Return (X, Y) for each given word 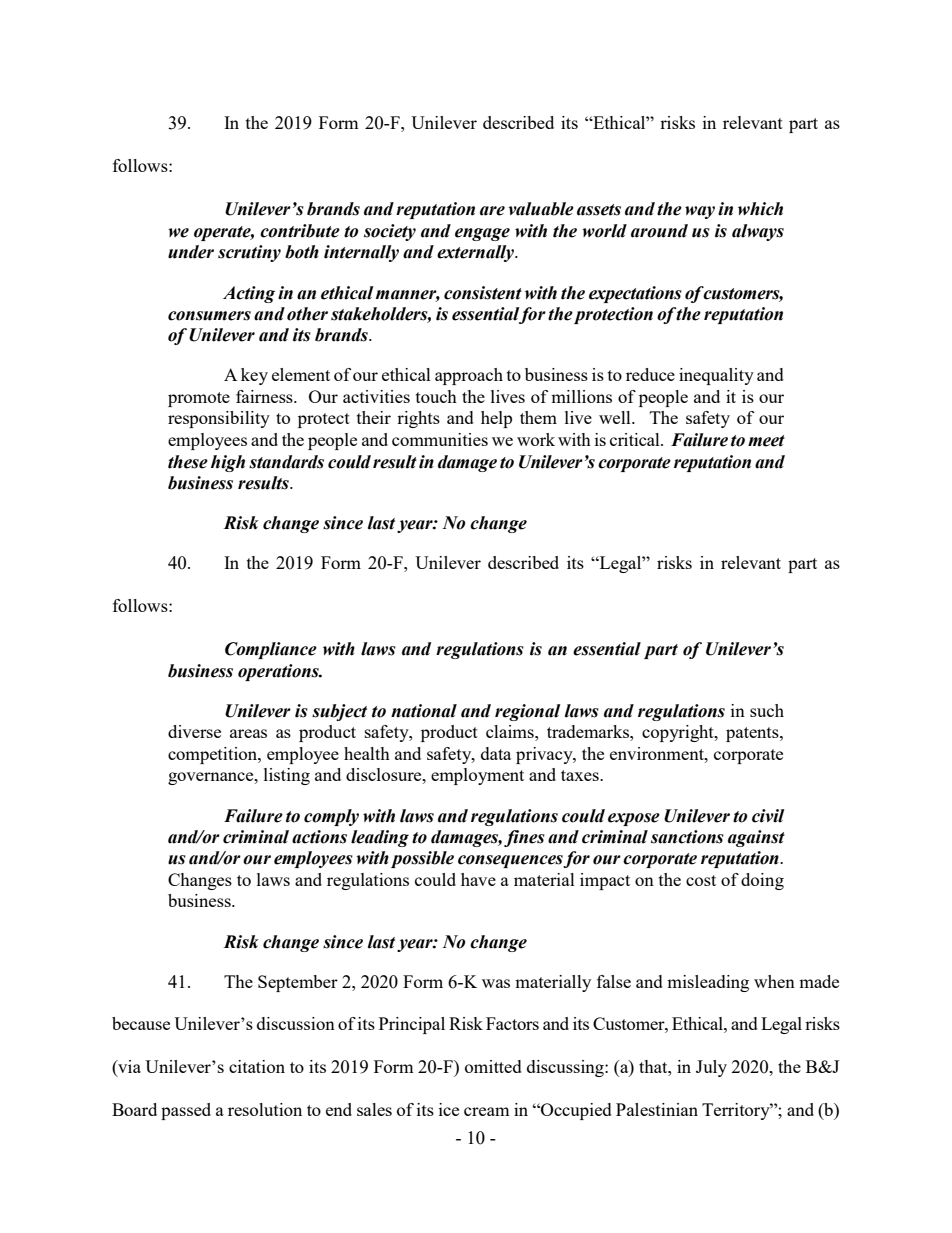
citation (257, 1066)
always (758, 232)
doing (762, 881)
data (496, 753)
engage (482, 234)
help (496, 419)
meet (766, 441)
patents (753, 734)
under (191, 252)
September (298, 983)
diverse (194, 731)
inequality (716, 376)
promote (199, 399)
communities (440, 439)
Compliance (271, 650)
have (478, 879)
